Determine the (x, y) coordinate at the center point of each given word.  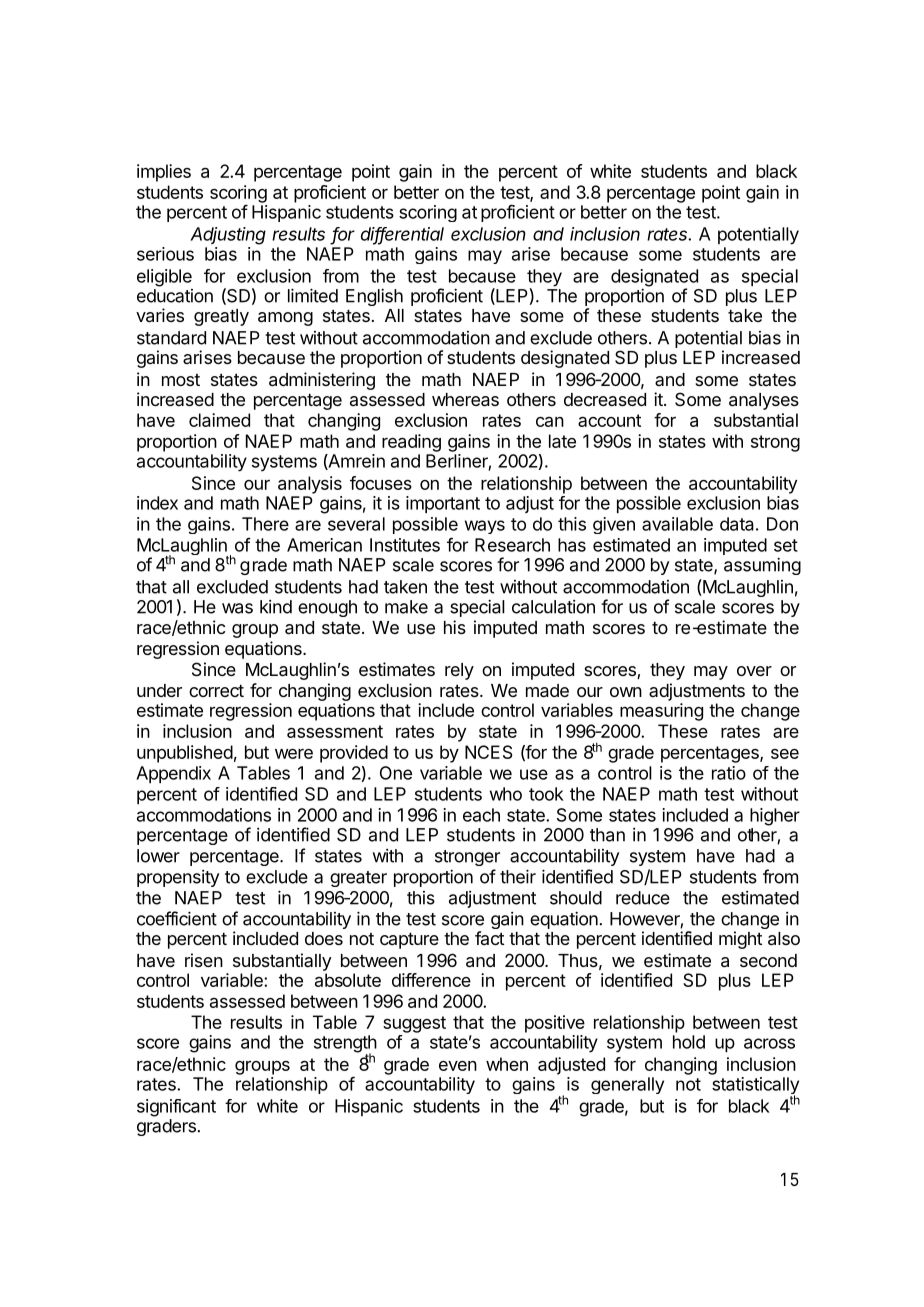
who (506, 794)
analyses (764, 401)
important (443, 504)
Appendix (173, 774)
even (458, 1066)
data (737, 524)
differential (402, 235)
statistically (755, 1087)
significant (176, 1108)
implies (164, 173)
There (265, 524)
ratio (729, 773)
